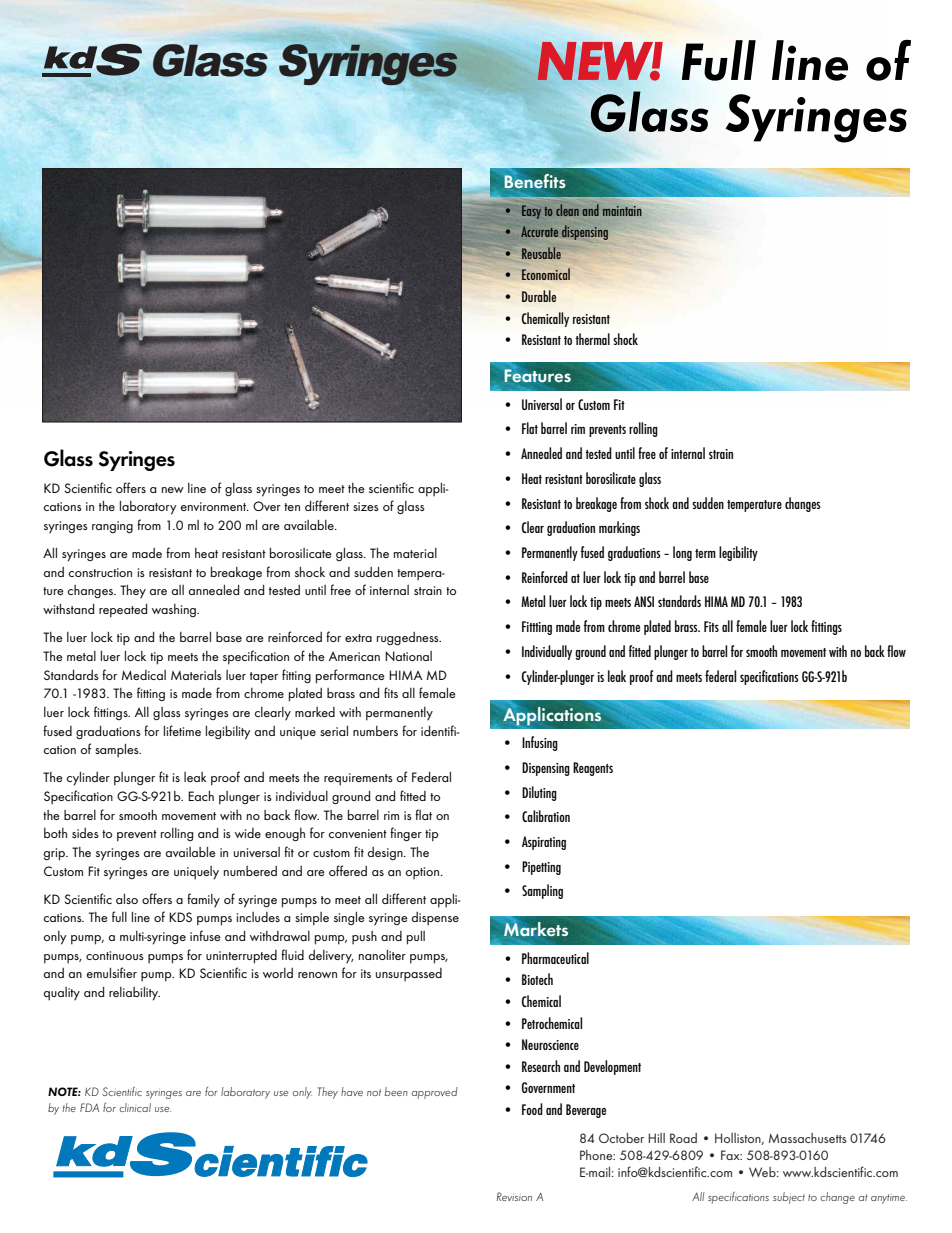  What do you see at coordinates (435, 918) in the screenshot?
I see `dispense` at bounding box center [435, 918].
